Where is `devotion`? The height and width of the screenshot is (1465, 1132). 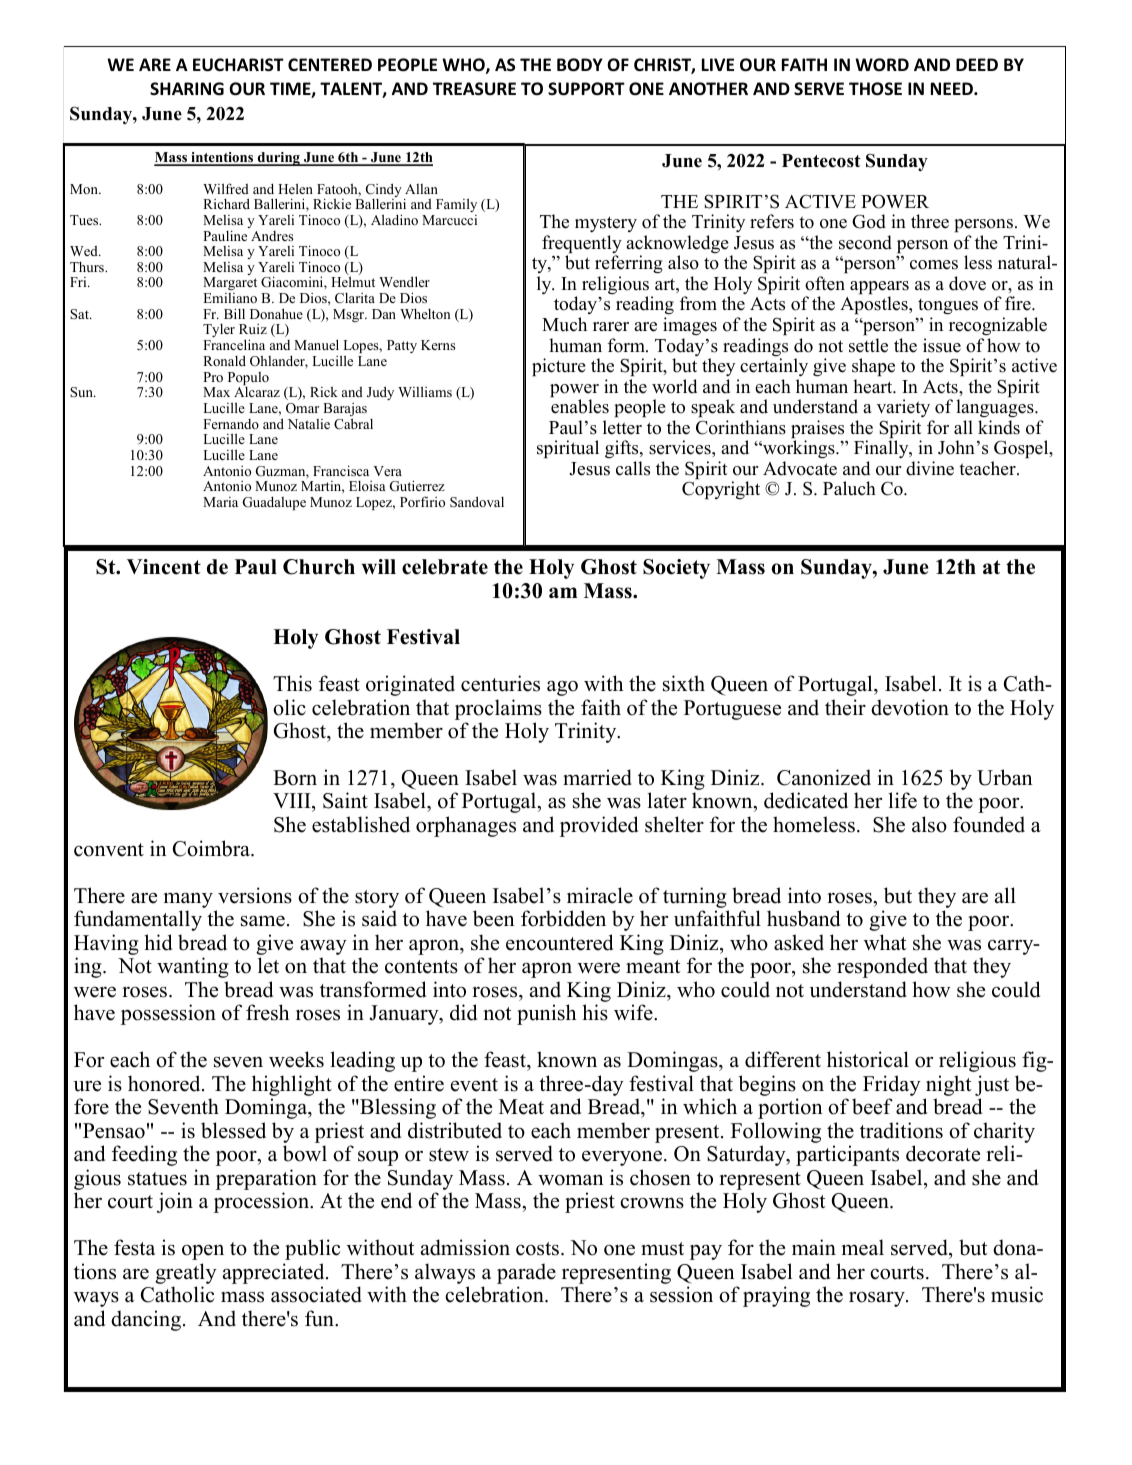 devotion is located at coordinates (910, 707).
